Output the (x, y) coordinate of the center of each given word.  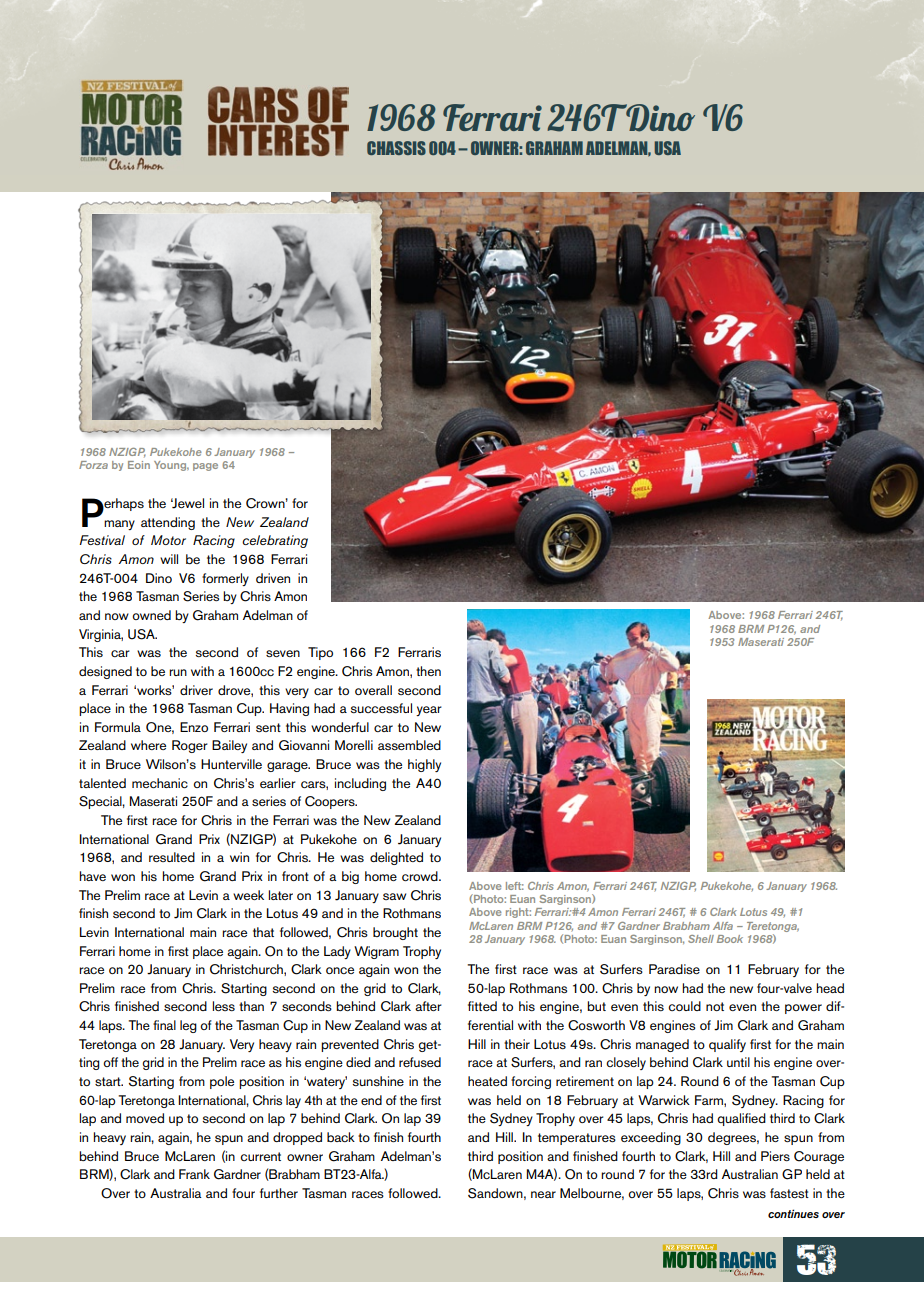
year (429, 711)
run (178, 672)
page (205, 467)
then (428, 671)
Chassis (396, 148)
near (543, 1194)
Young (171, 466)
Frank (194, 1174)
